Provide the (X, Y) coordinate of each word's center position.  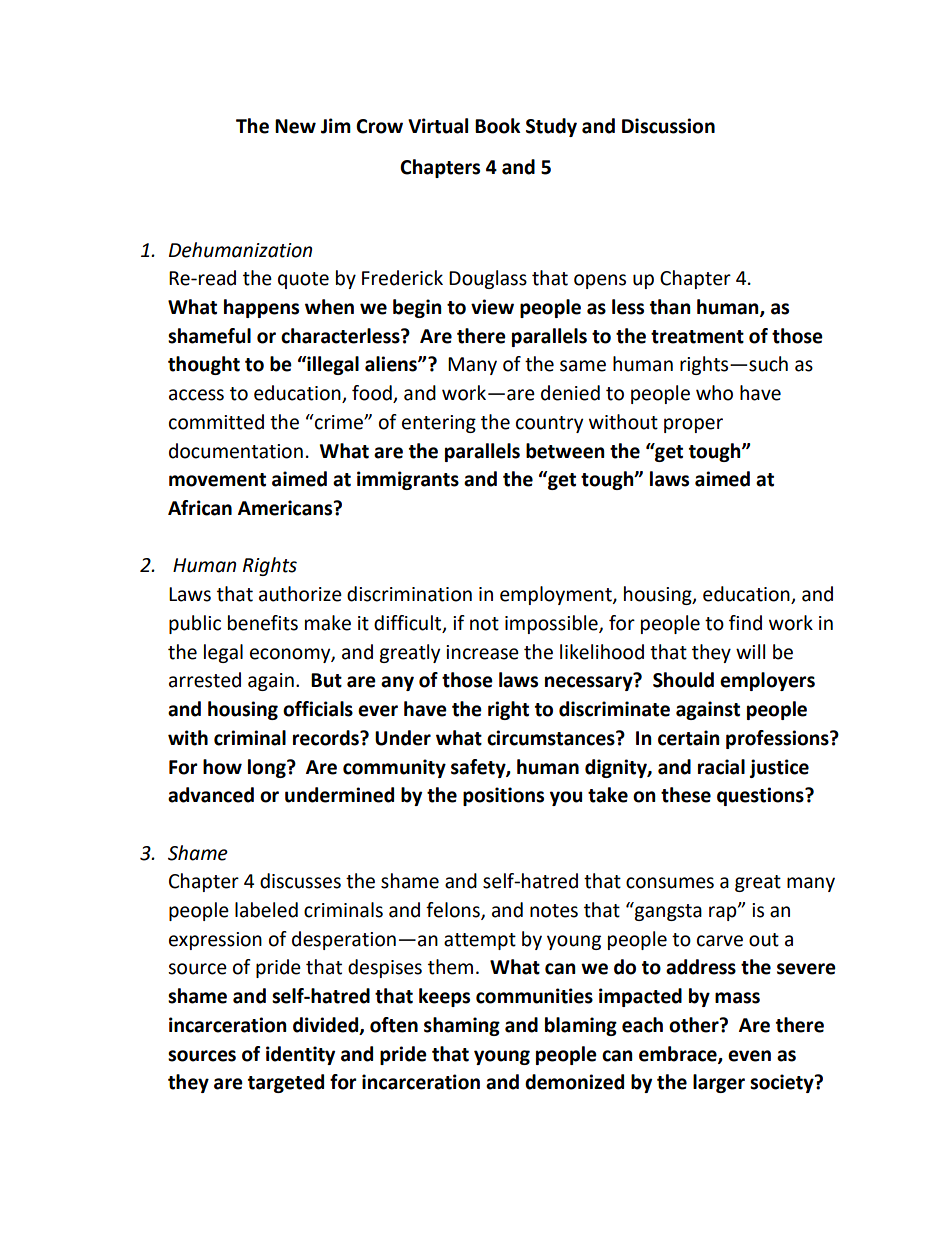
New (295, 126)
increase (482, 652)
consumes (670, 883)
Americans (286, 508)
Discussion (668, 126)
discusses (300, 881)
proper (693, 425)
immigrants (408, 480)
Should (683, 680)
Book (498, 126)
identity (300, 1055)
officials (318, 709)
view (492, 307)
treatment (697, 337)
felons (454, 911)
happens (261, 308)
